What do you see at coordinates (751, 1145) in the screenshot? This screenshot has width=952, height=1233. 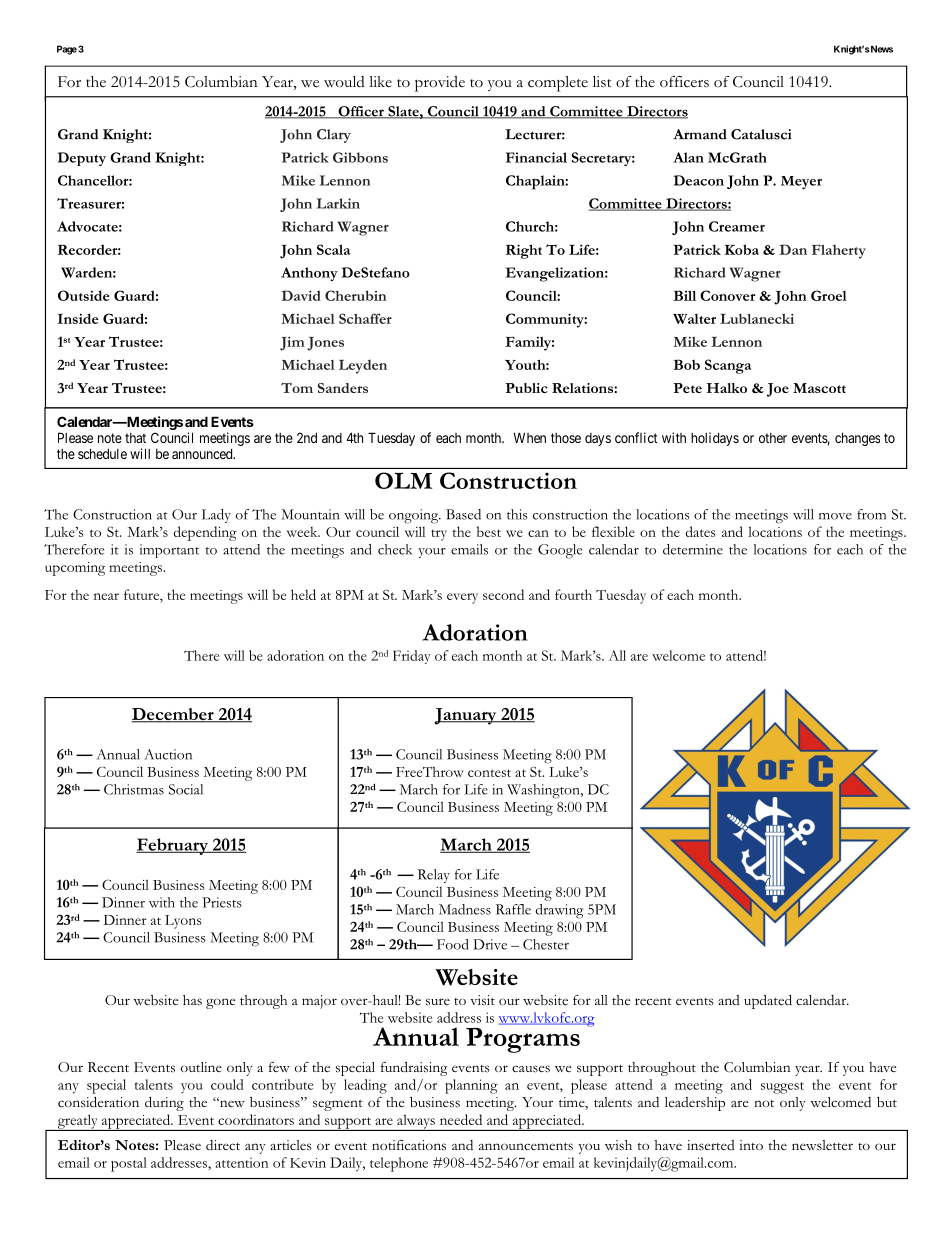 I see `into` at bounding box center [751, 1145].
